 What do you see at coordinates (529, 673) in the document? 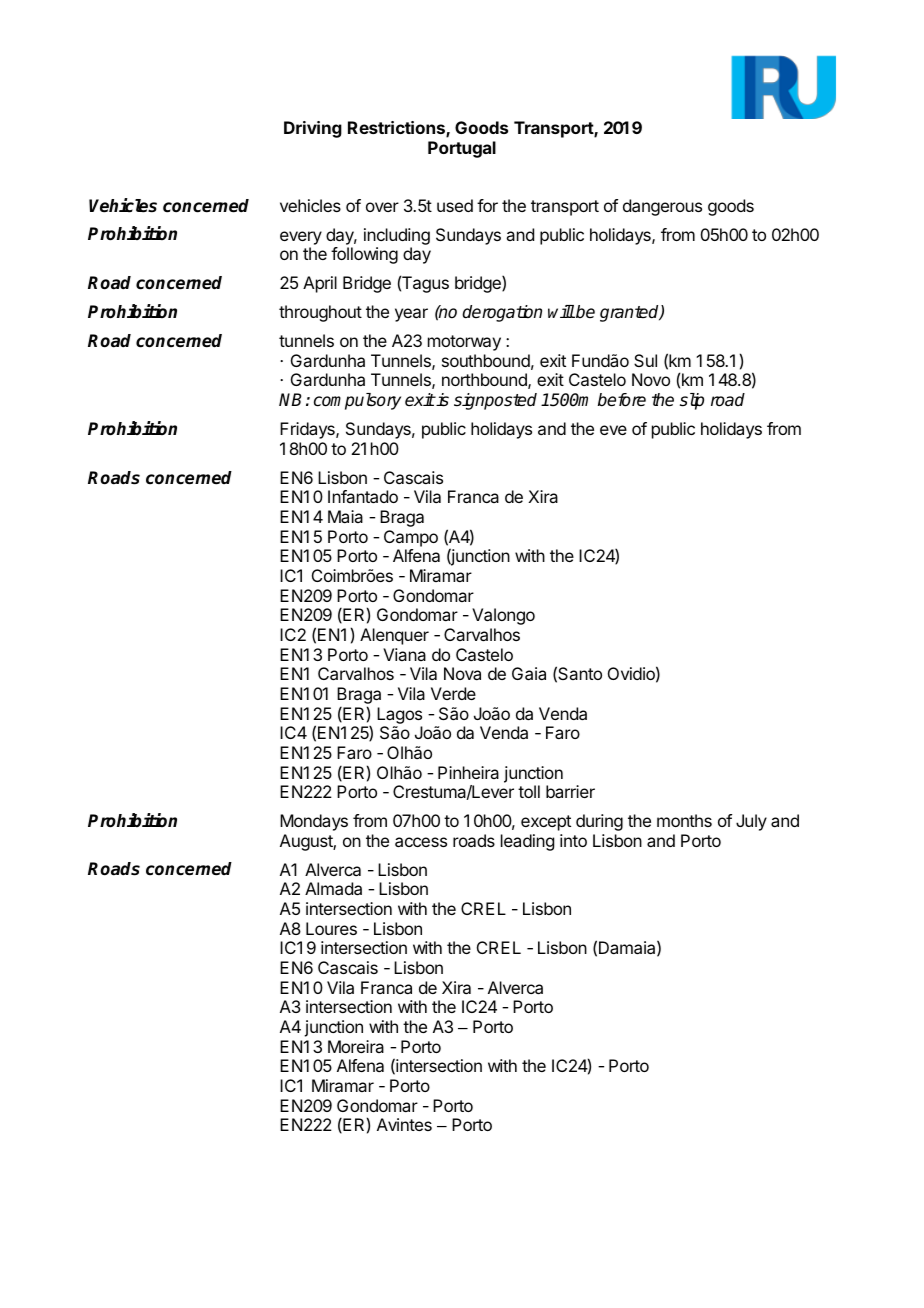
I see `Gaia` at bounding box center [529, 673].
